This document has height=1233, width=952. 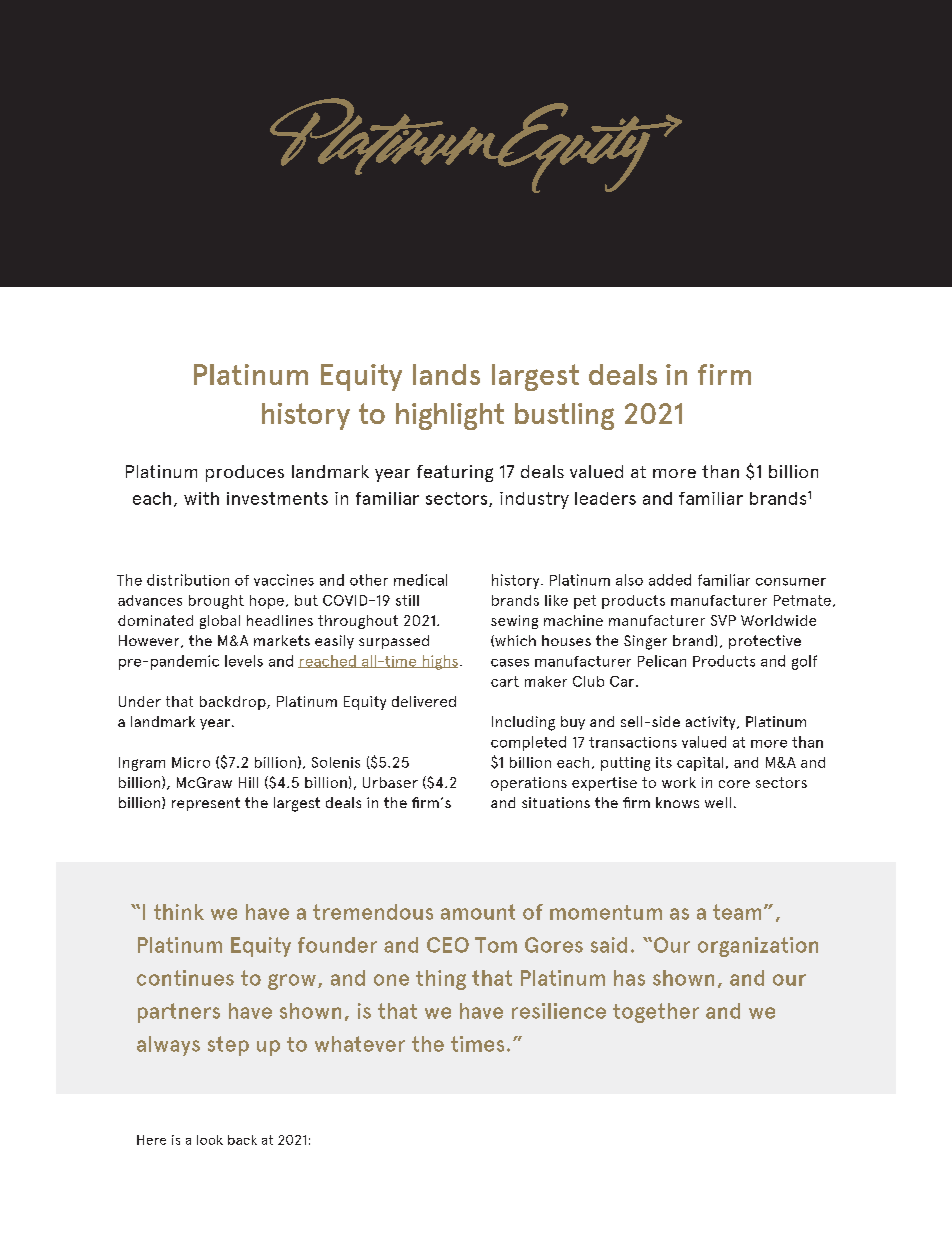 What do you see at coordinates (450, 416) in the document?
I see `highlight` at bounding box center [450, 416].
